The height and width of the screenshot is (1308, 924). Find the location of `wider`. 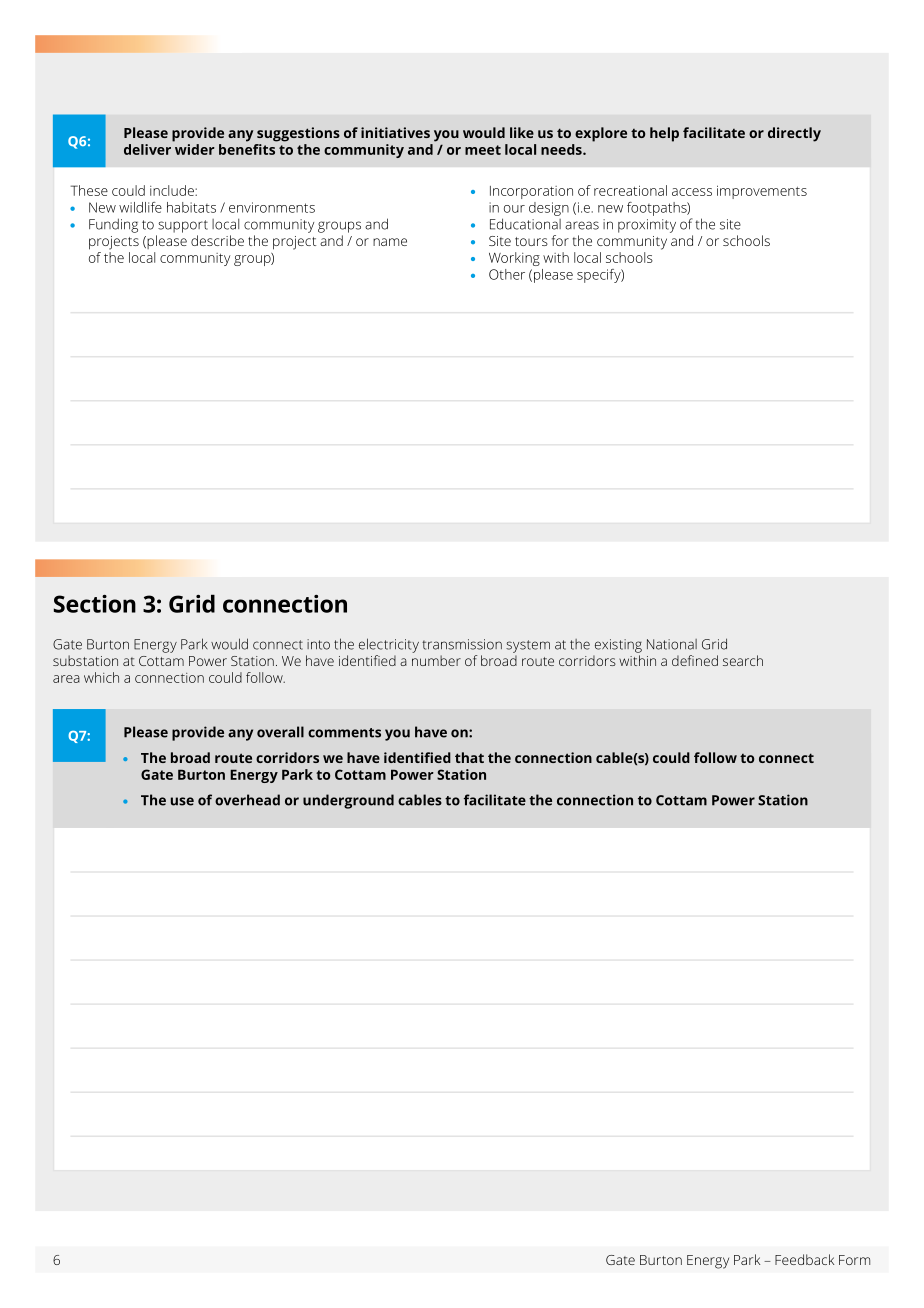

wider is located at coordinates (194, 148).
